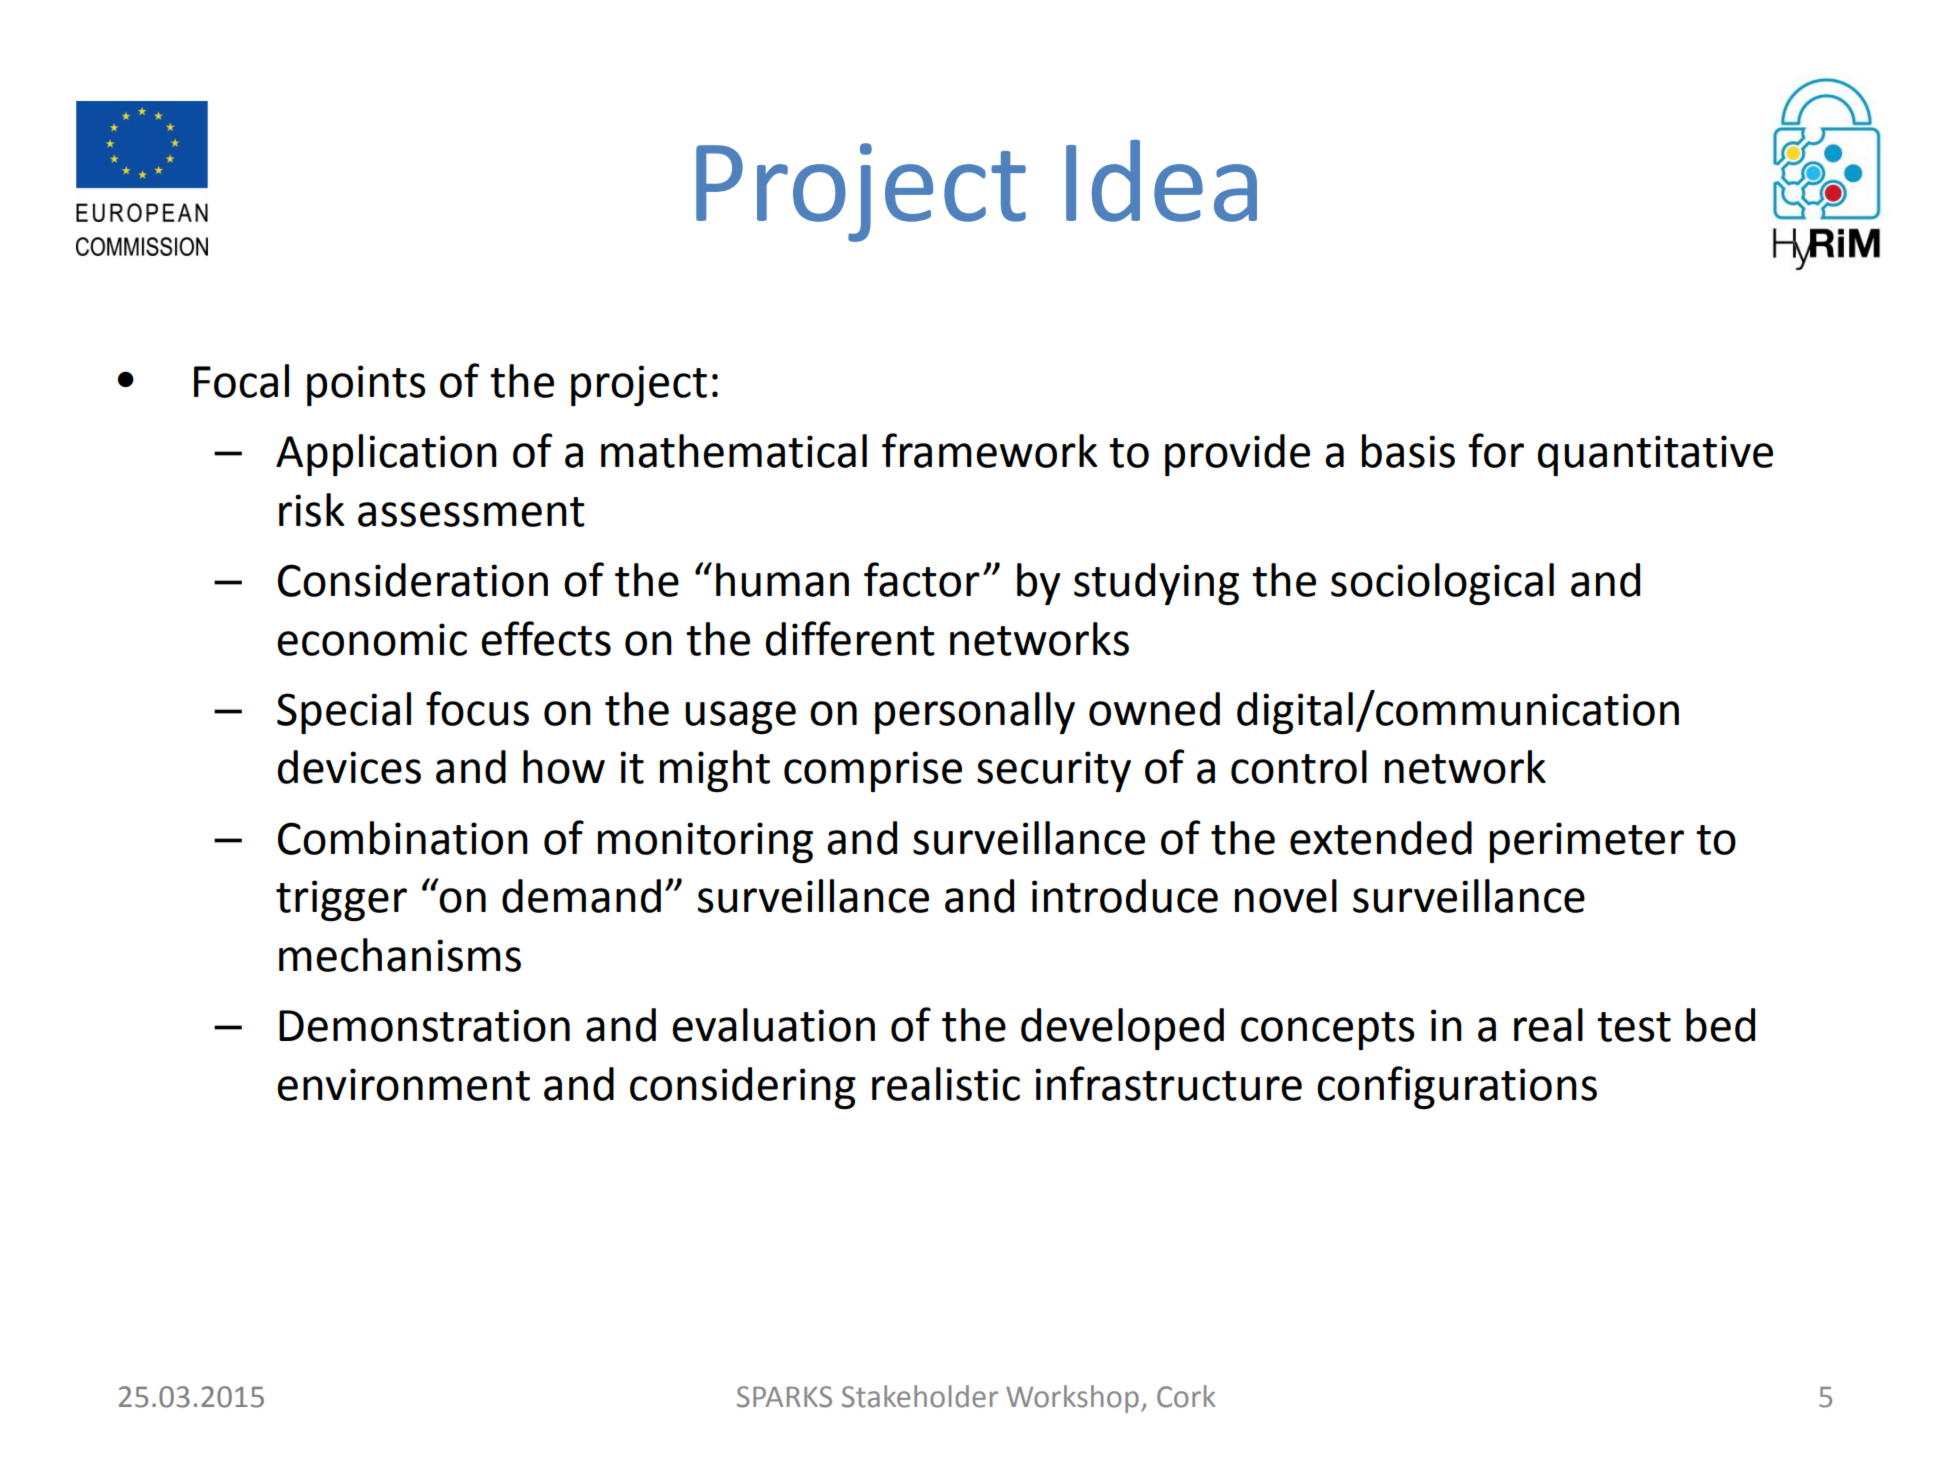  I want to click on for, so click(1496, 450).
